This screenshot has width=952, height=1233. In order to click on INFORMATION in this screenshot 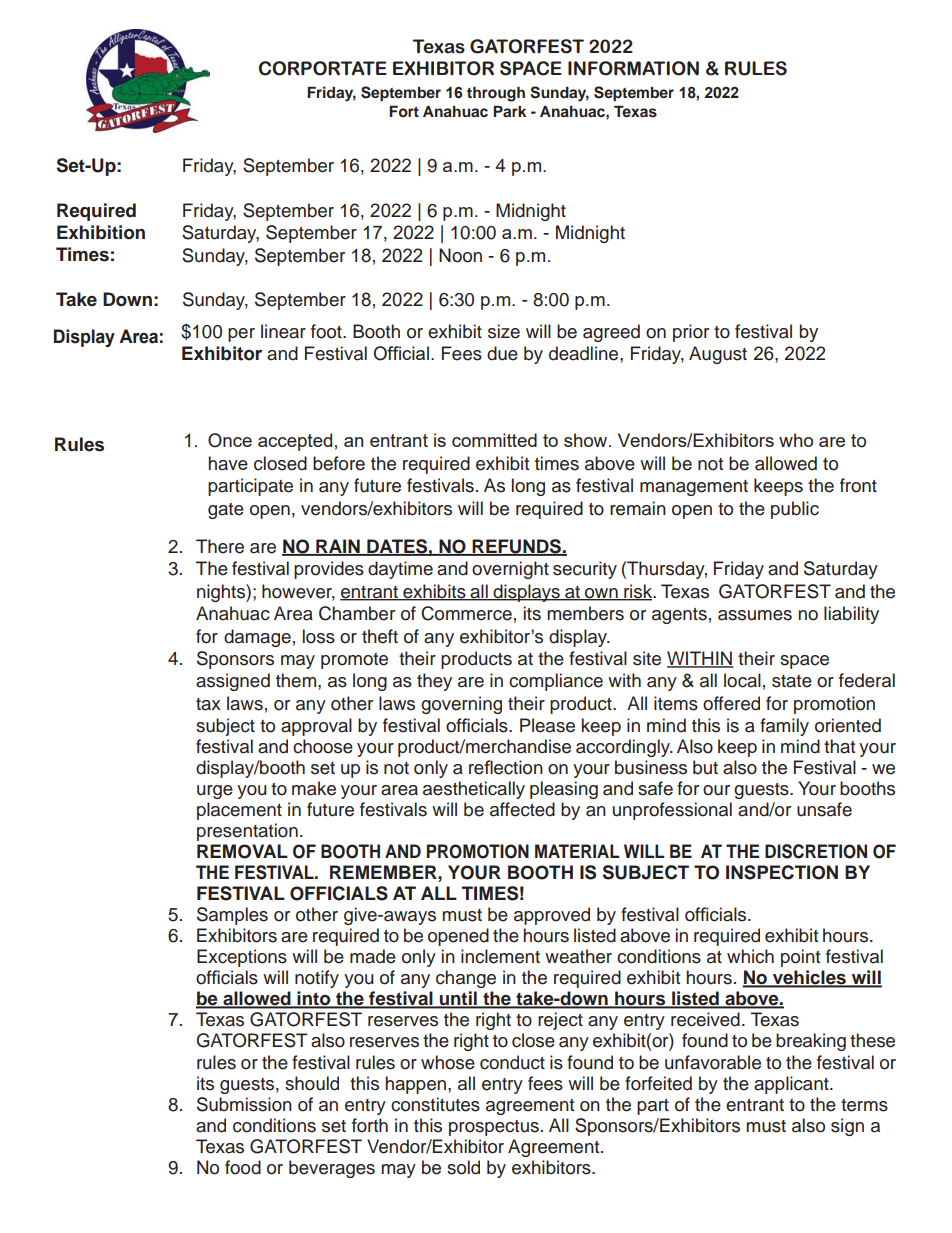, I will do `click(633, 68)`.
